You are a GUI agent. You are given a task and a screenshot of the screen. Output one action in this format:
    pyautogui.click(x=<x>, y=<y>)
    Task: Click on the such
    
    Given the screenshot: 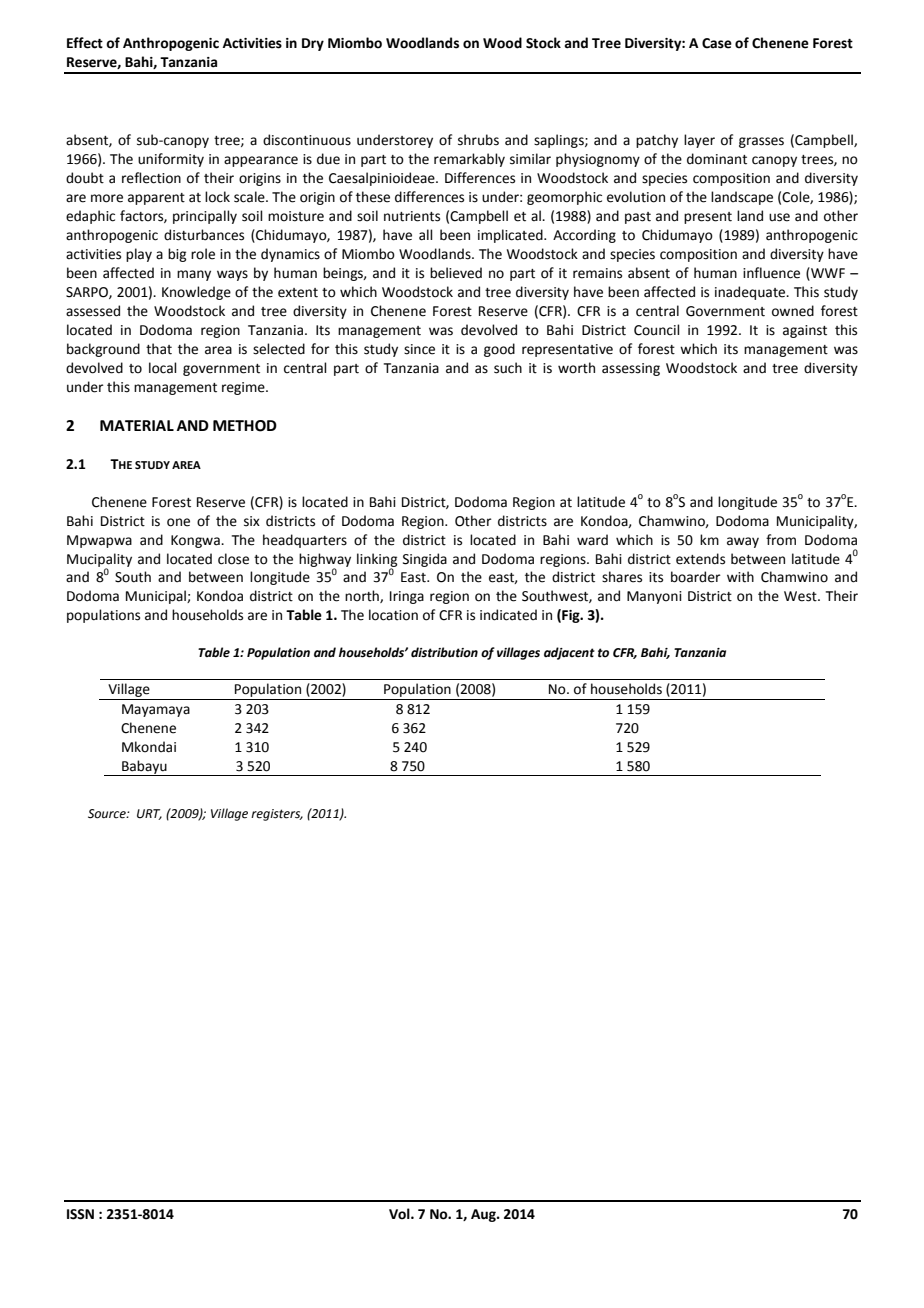 What is the action you would take?
    pyautogui.click(x=508, y=368)
